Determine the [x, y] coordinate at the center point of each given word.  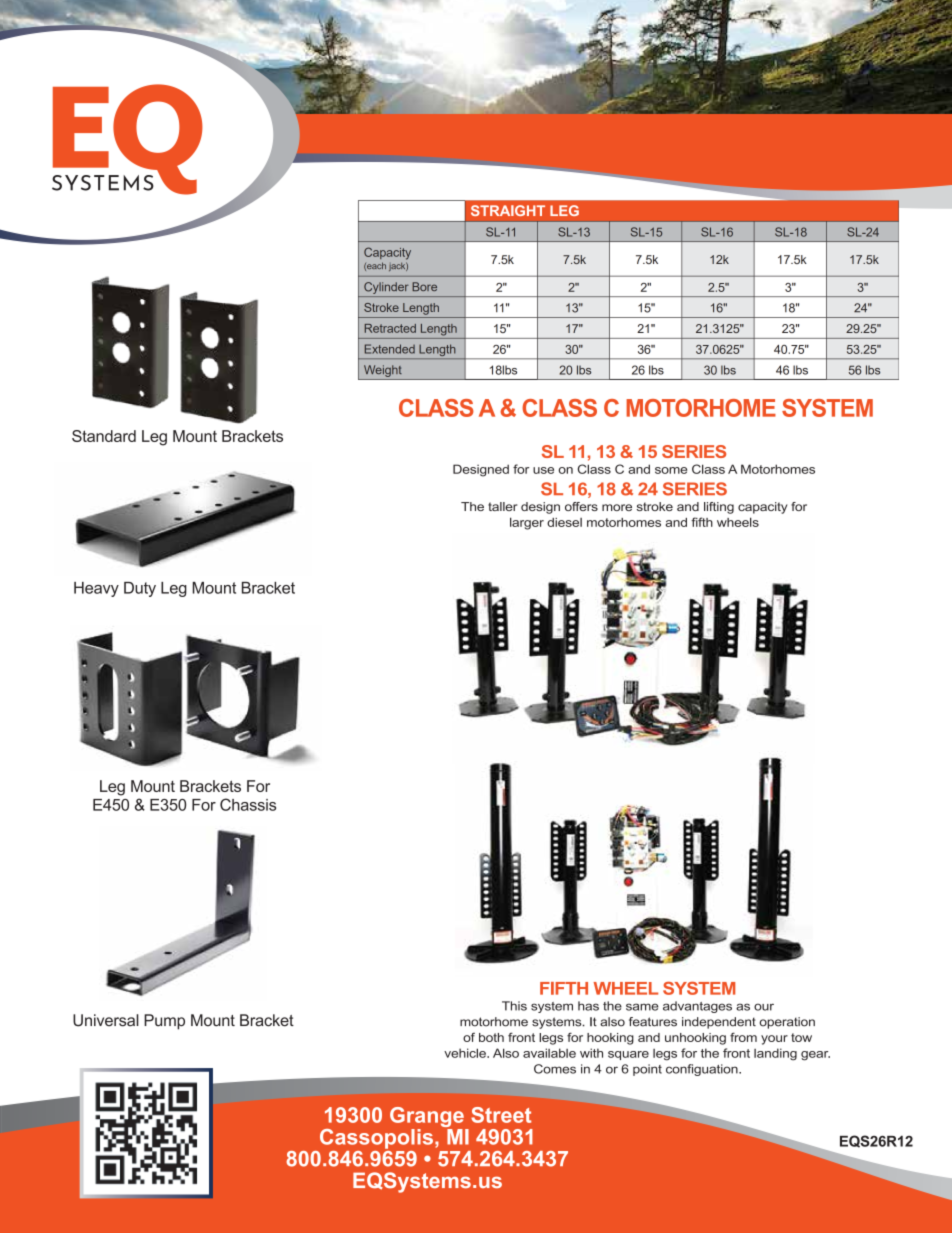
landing [775, 1054]
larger [527, 523]
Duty [140, 589]
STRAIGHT [508, 210]
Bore [424, 286]
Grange [428, 1118]
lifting [719, 508]
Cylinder [386, 288]
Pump [164, 1022]
